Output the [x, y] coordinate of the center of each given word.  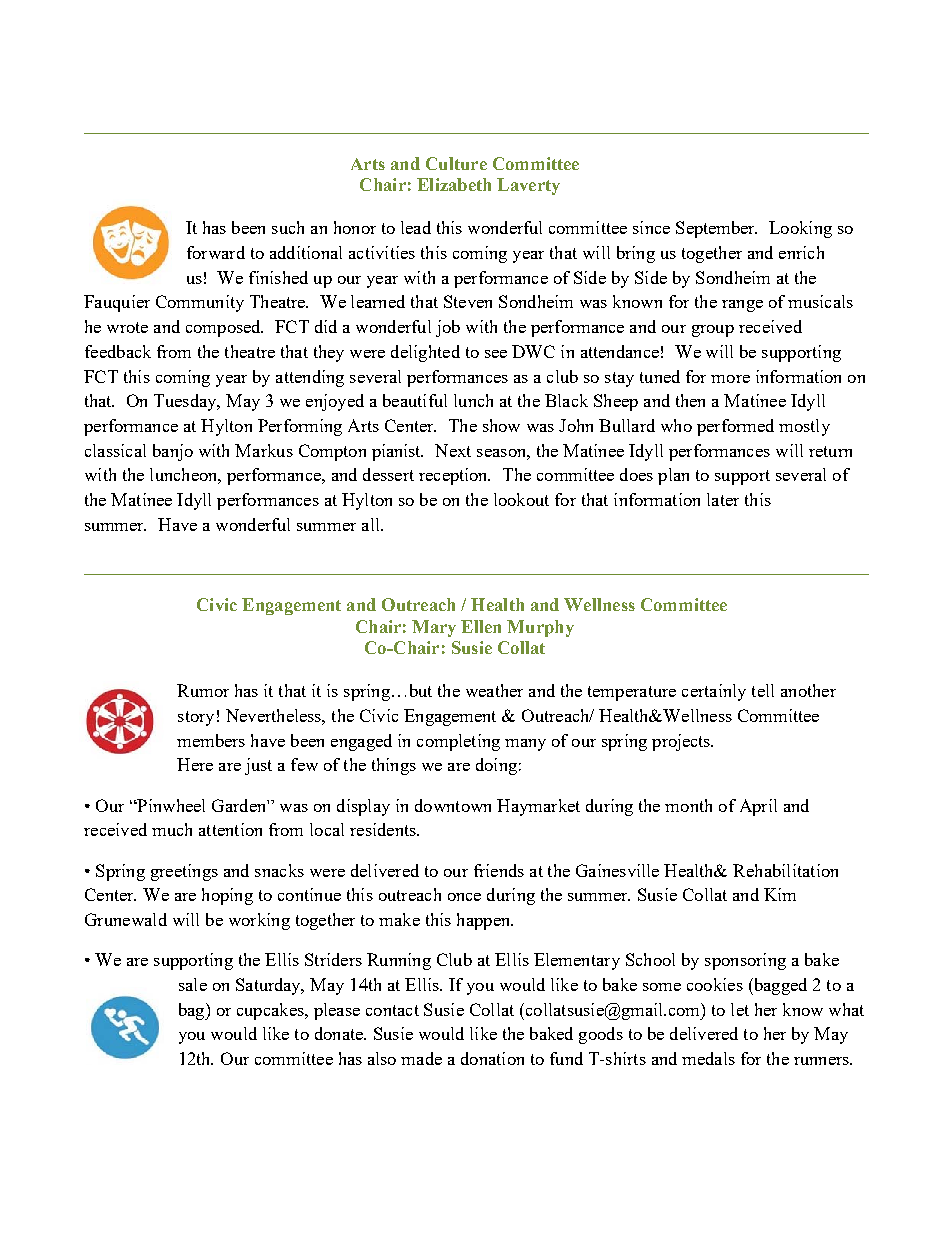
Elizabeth [454, 184]
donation [492, 1058]
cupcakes [271, 1011]
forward [216, 252]
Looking [800, 229]
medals [708, 1058]
